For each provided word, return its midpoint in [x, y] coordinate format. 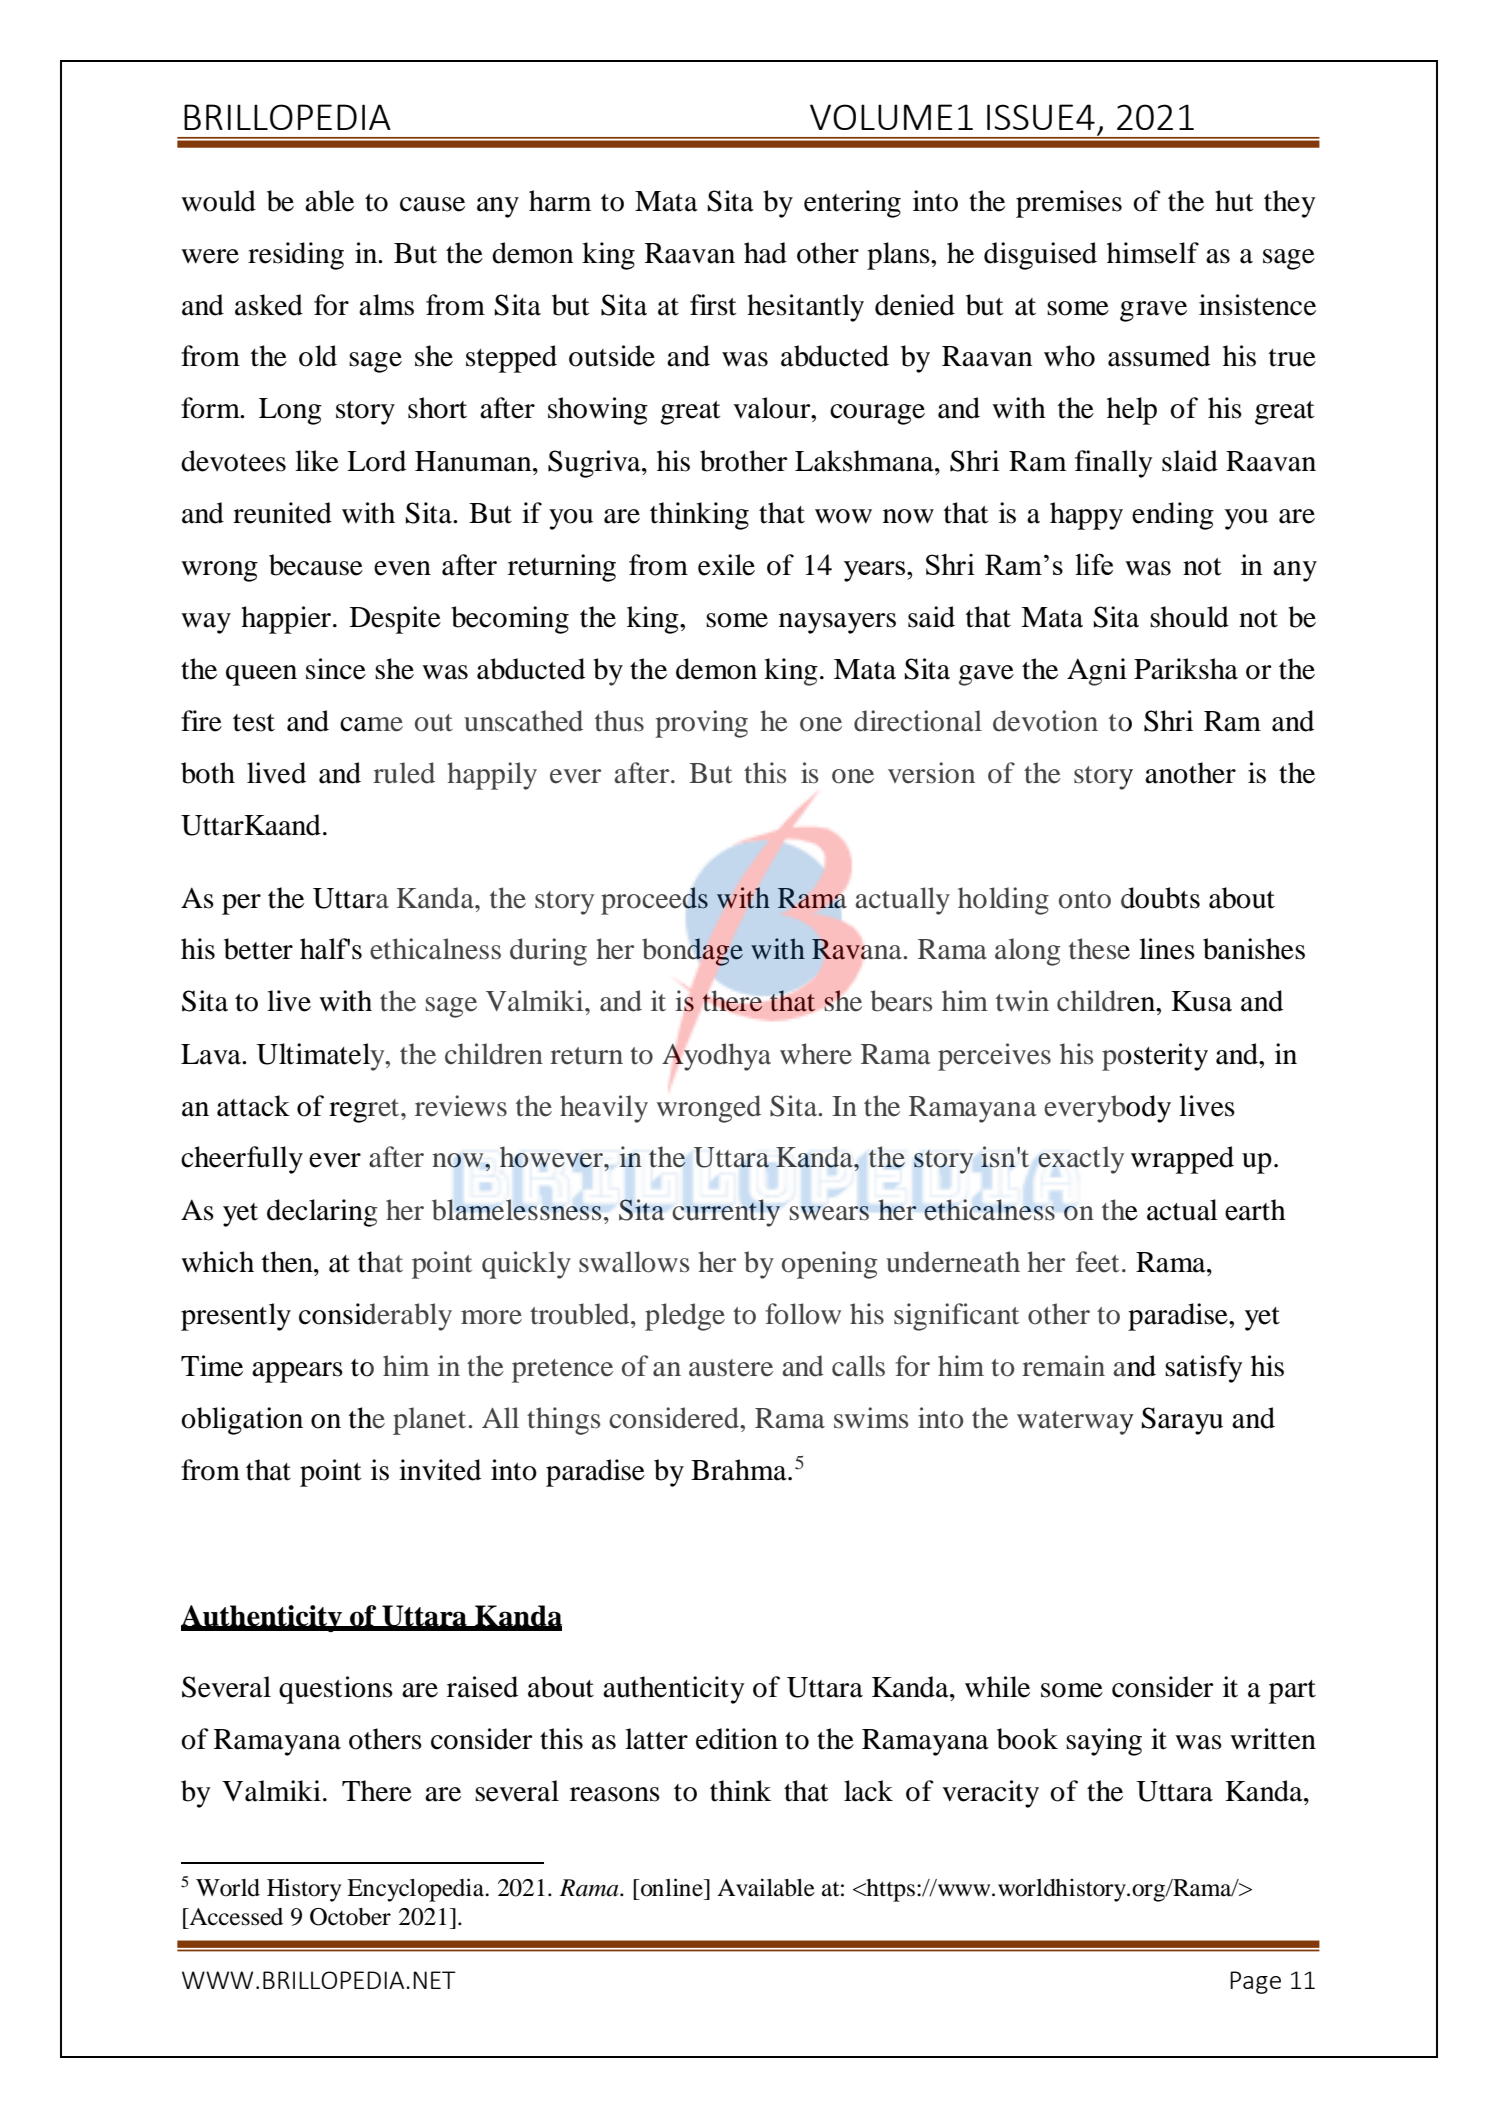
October [350, 1917]
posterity [1155, 1057]
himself [1153, 253]
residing [296, 256]
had [765, 253]
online [672, 1887]
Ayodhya [716, 1057]
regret [365, 1111]
